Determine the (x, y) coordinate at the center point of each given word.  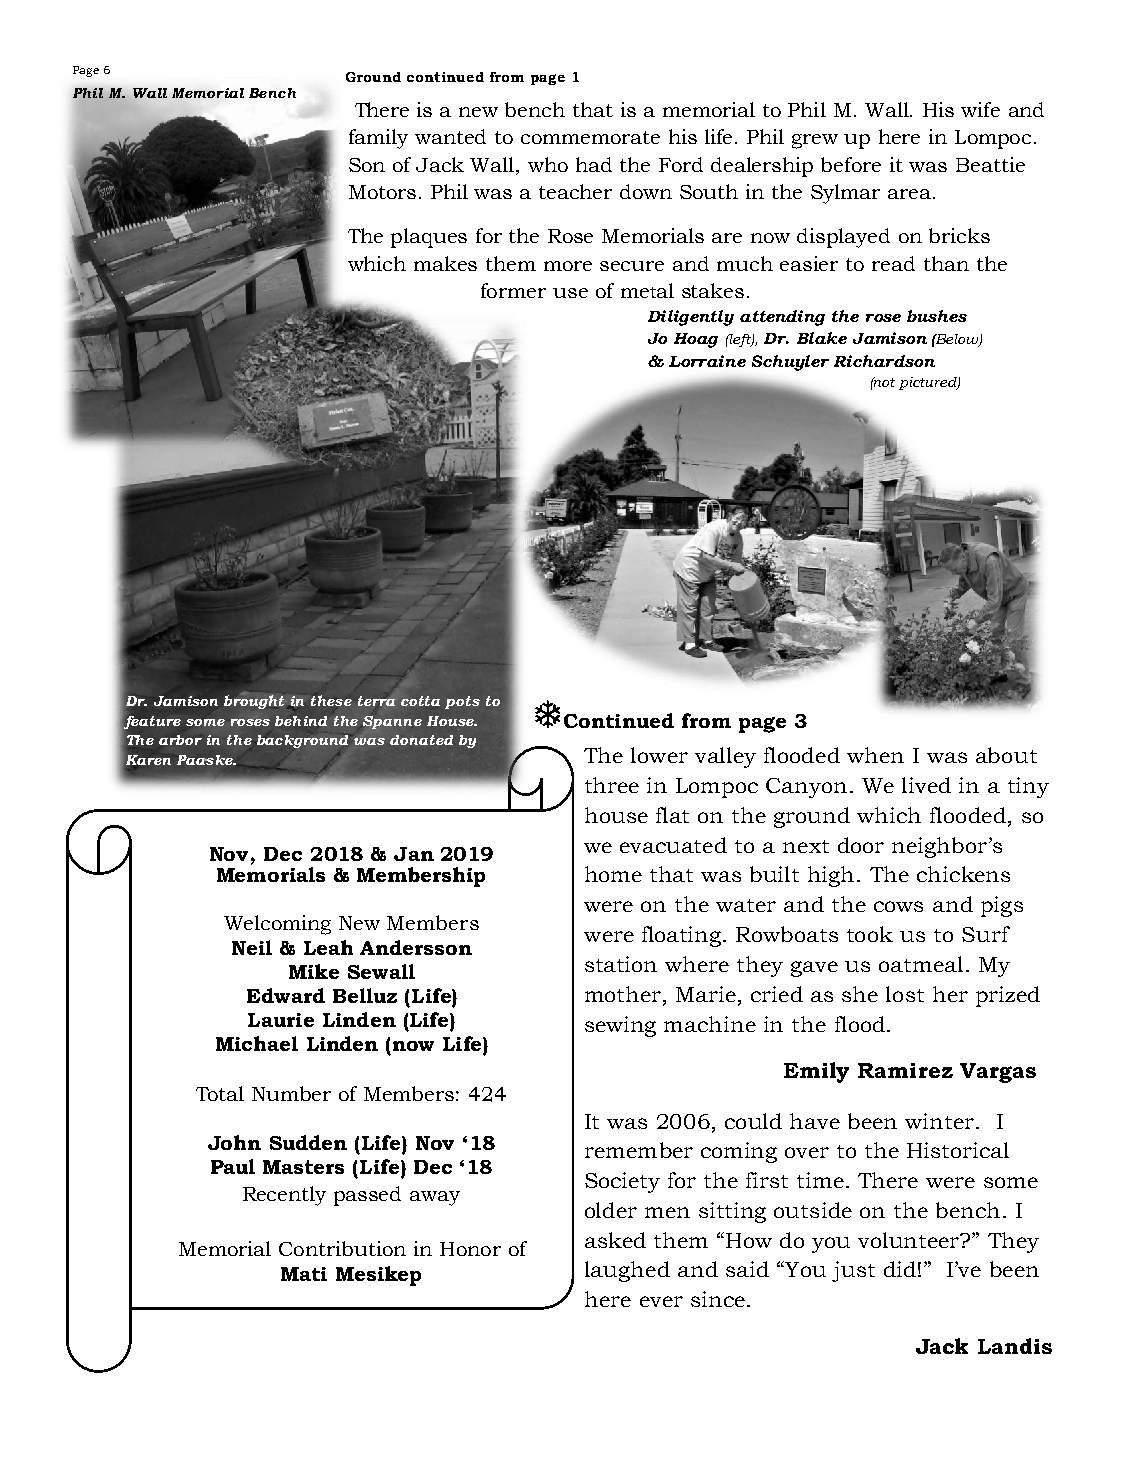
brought (254, 702)
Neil (252, 947)
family (378, 139)
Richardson (884, 361)
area (911, 194)
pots (462, 702)
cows (898, 906)
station (621, 964)
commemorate (590, 137)
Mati (304, 1274)
